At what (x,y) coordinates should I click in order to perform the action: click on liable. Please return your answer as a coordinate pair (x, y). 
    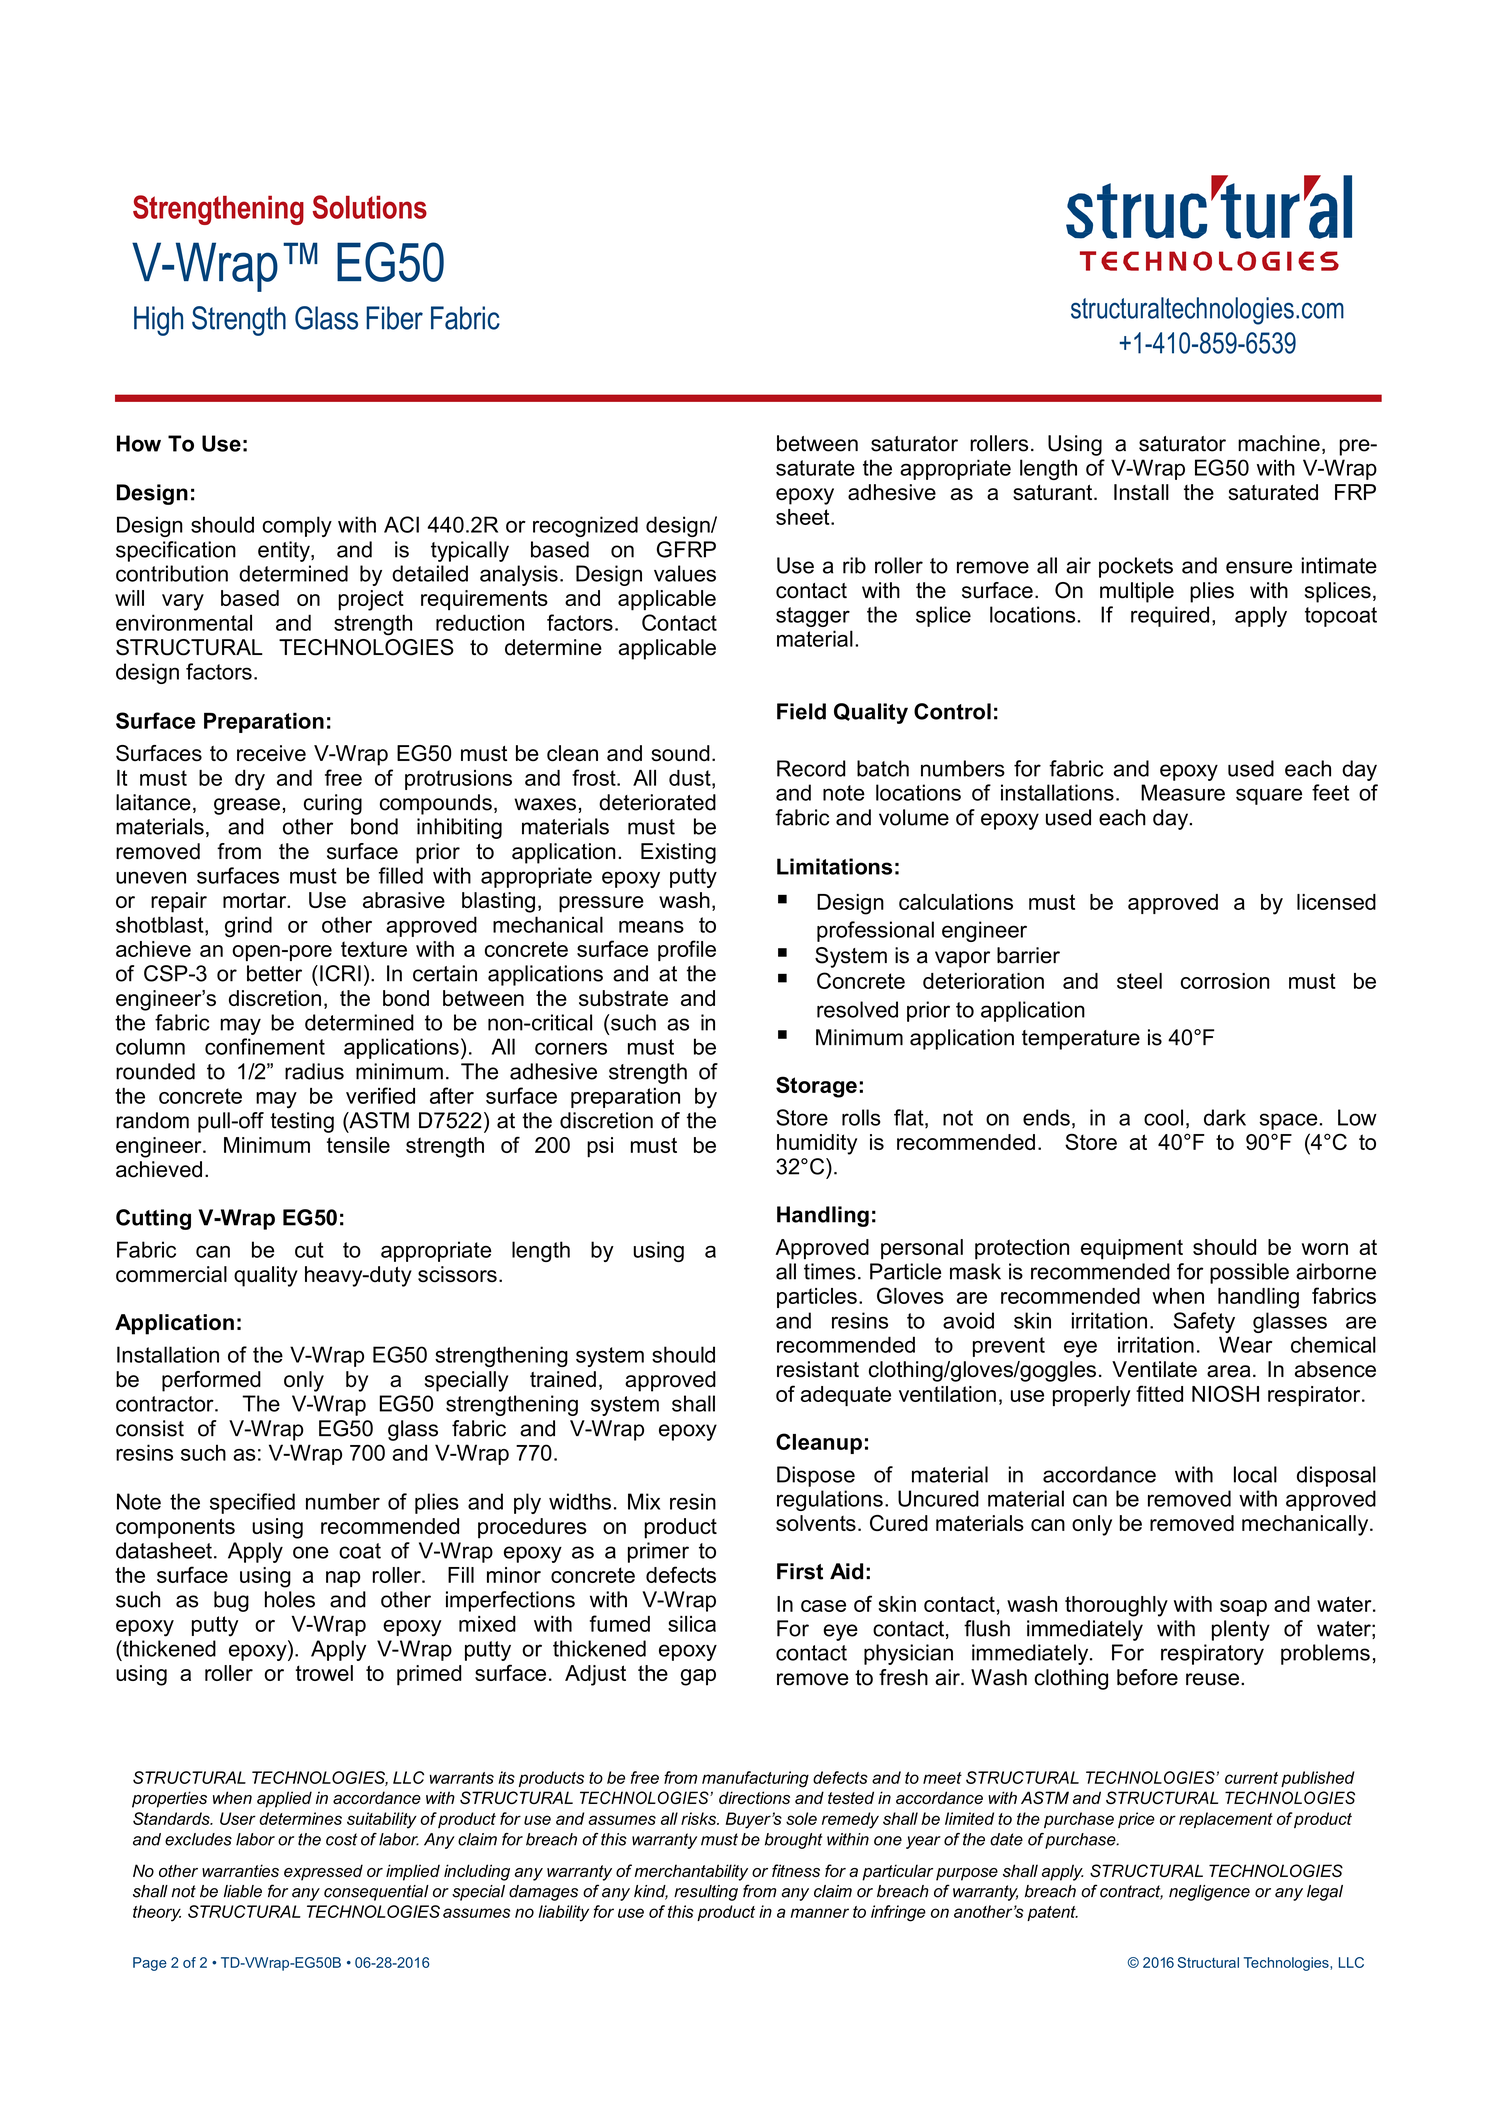
    Looking at the image, I should click on (243, 1891).
